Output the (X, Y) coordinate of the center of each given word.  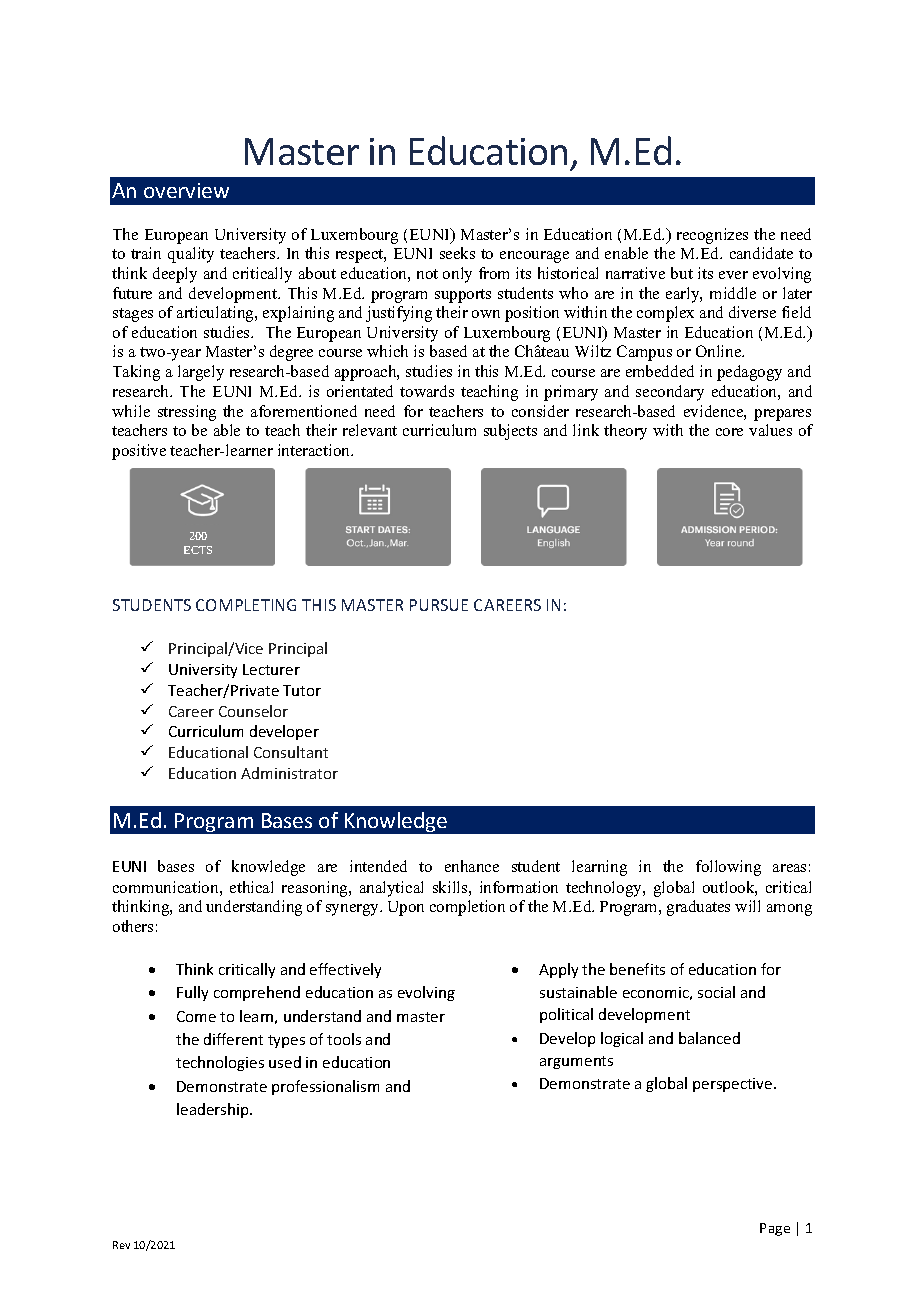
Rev (121, 1245)
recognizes (712, 236)
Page (775, 1229)
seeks (457, 253)
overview (186, 190)
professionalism (325, 1087)
